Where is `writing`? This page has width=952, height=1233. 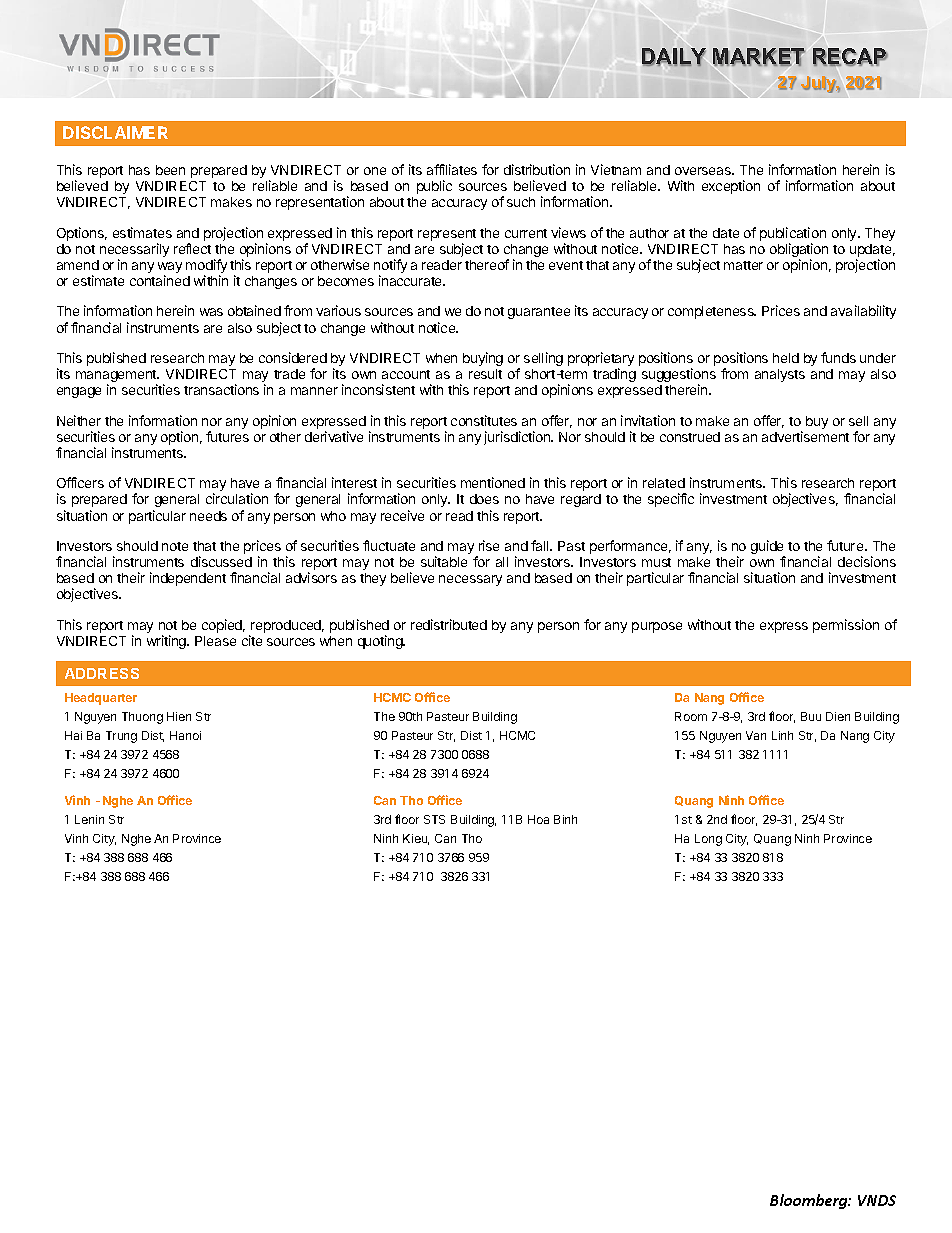
writing is located at coordinates (167, 642).
